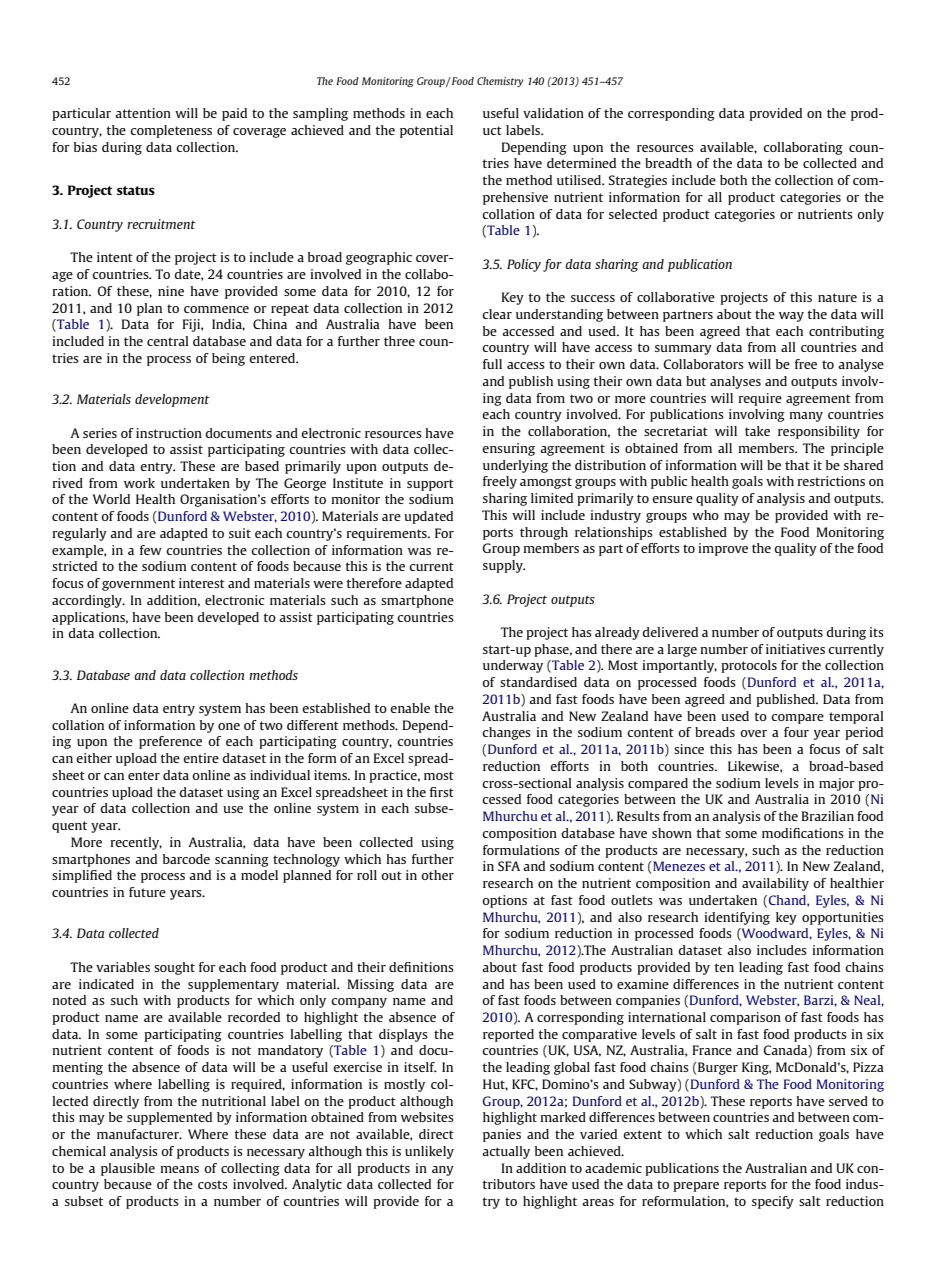 The image size is (952, 1270). What do you see at coordinates (513, 666) in the screenshot?
I see `underway` at bounding box center [513, 666].
